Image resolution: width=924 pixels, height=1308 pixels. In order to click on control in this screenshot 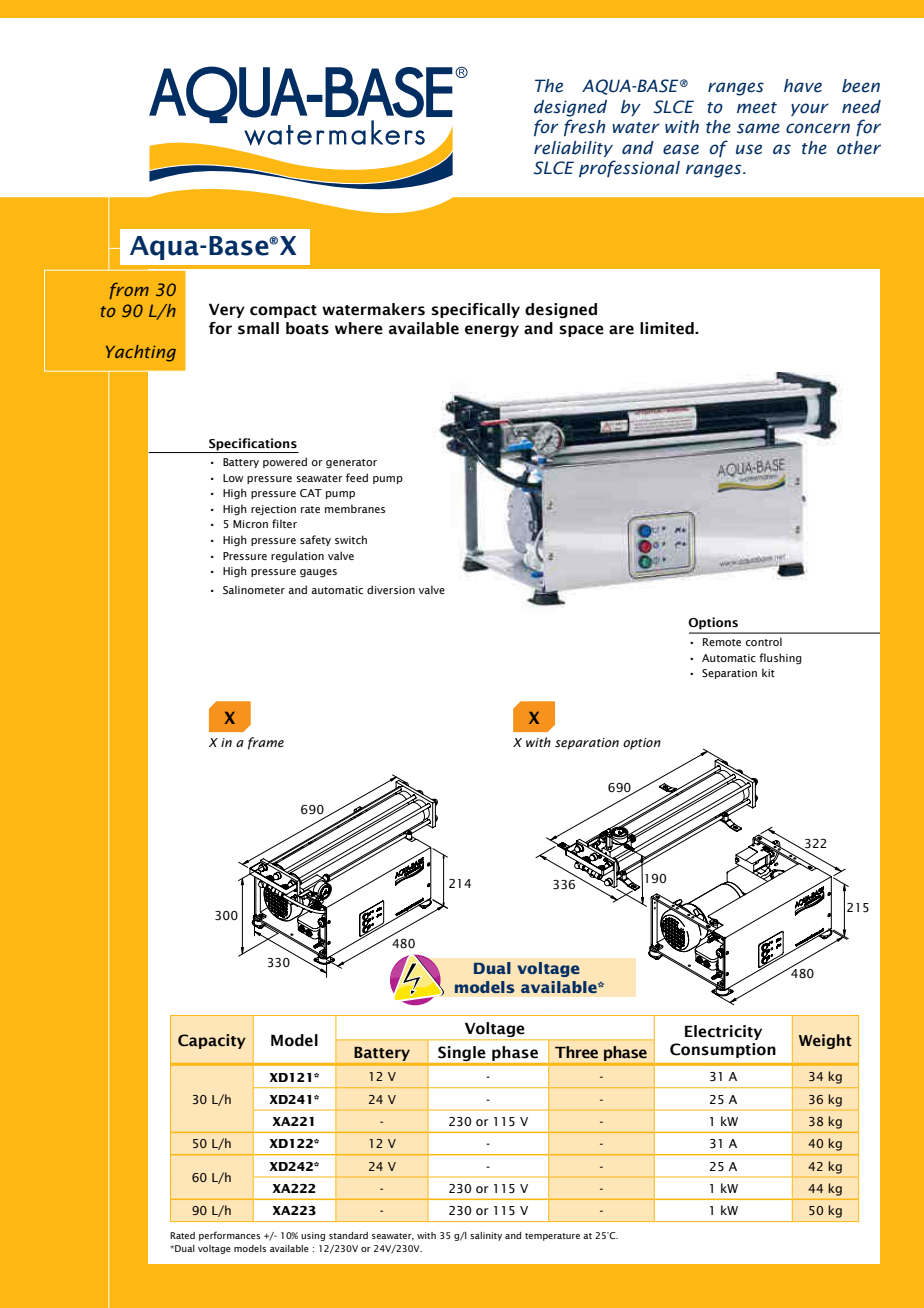, I will do `click(764, 641)`.
